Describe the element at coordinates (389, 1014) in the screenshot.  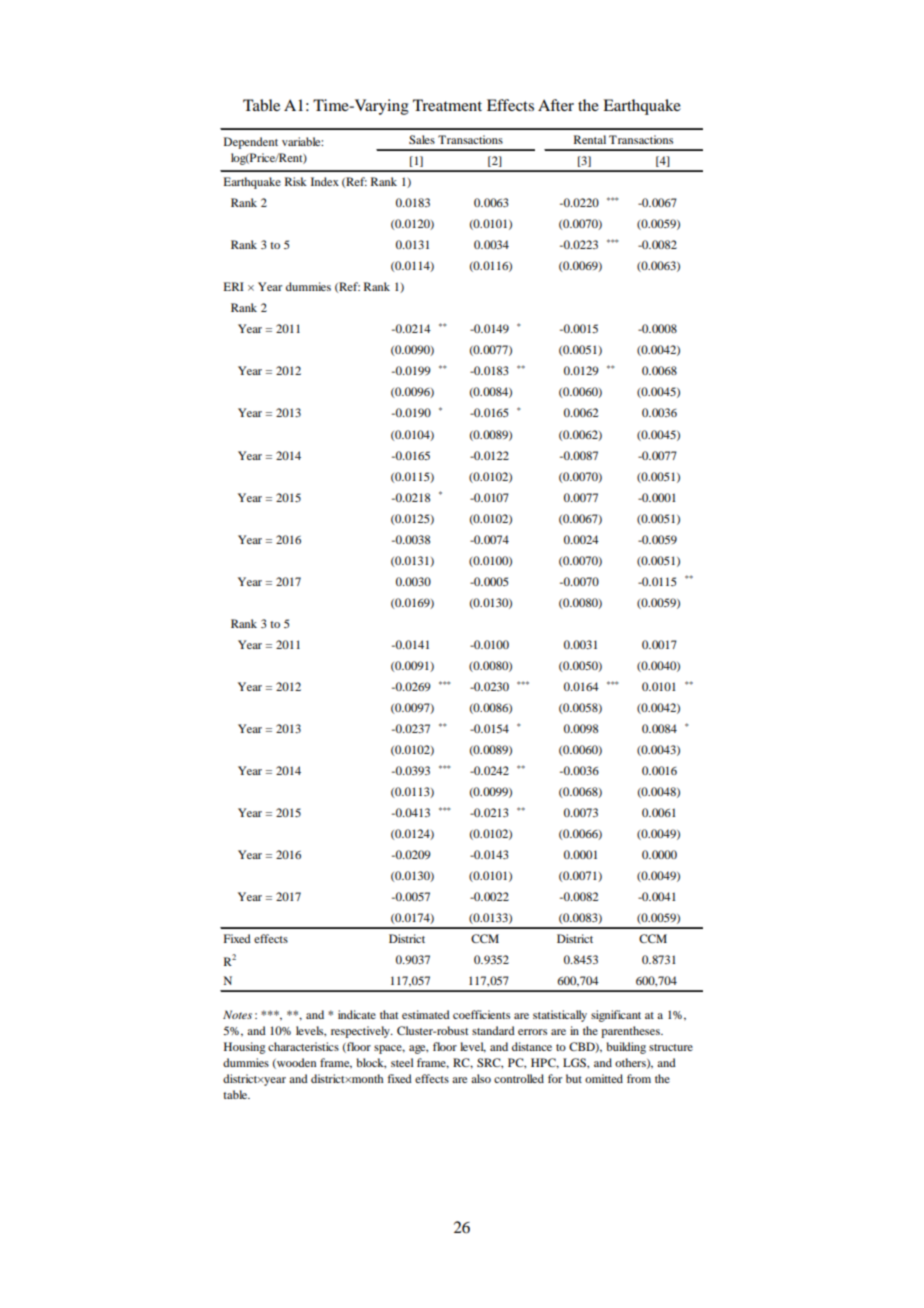
I see `that` at that location.
